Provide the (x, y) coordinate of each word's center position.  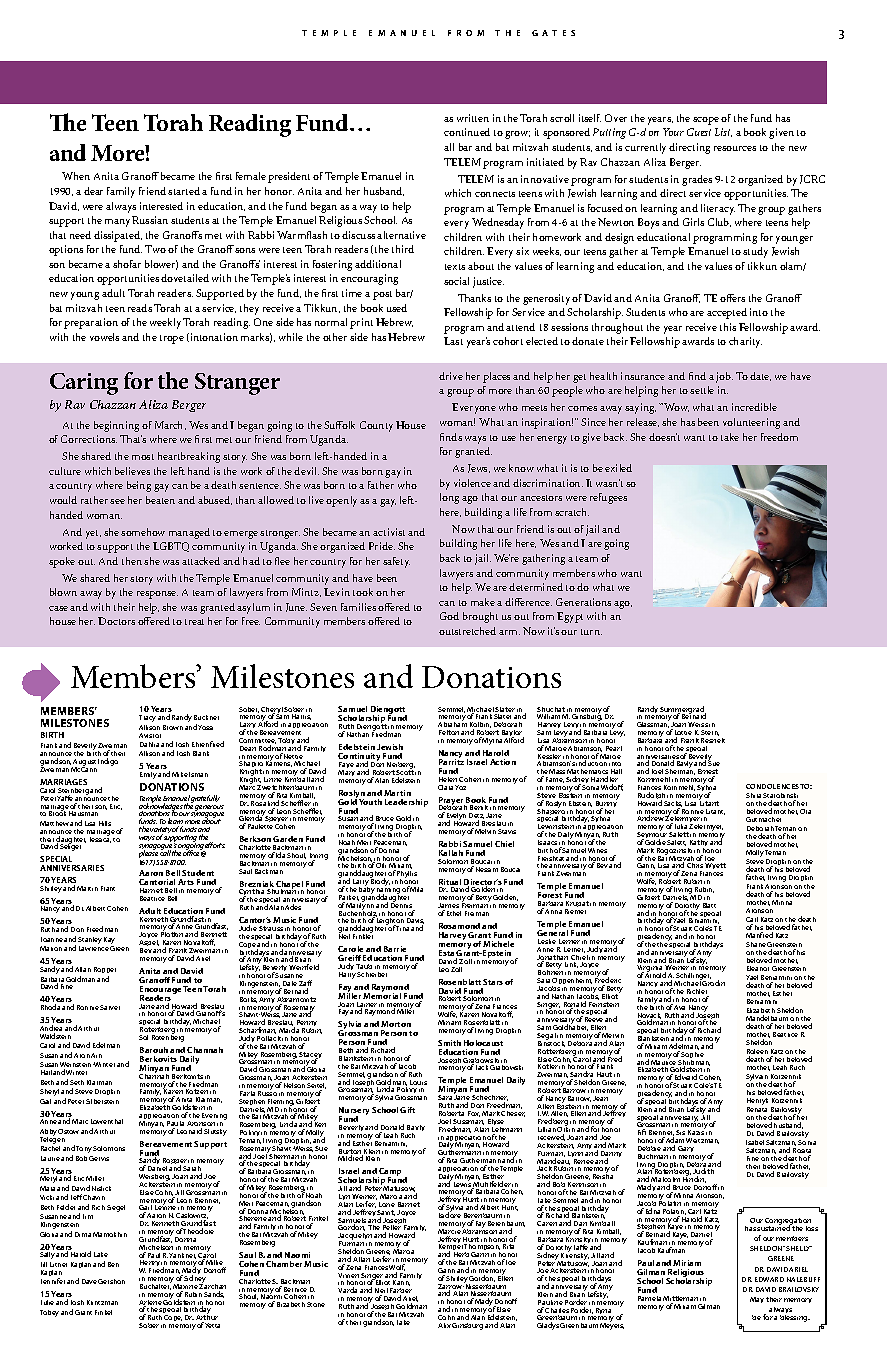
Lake (101, 1254)
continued (467, 132)
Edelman (106, 1045)
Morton (396, 1024)
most (143, 457)
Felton (449, 732)
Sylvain (758, 1079)
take (730, 437)
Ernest (708, 773)
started (184, 191)
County (376, 426)
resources (735, 148)
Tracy (147, 718)
